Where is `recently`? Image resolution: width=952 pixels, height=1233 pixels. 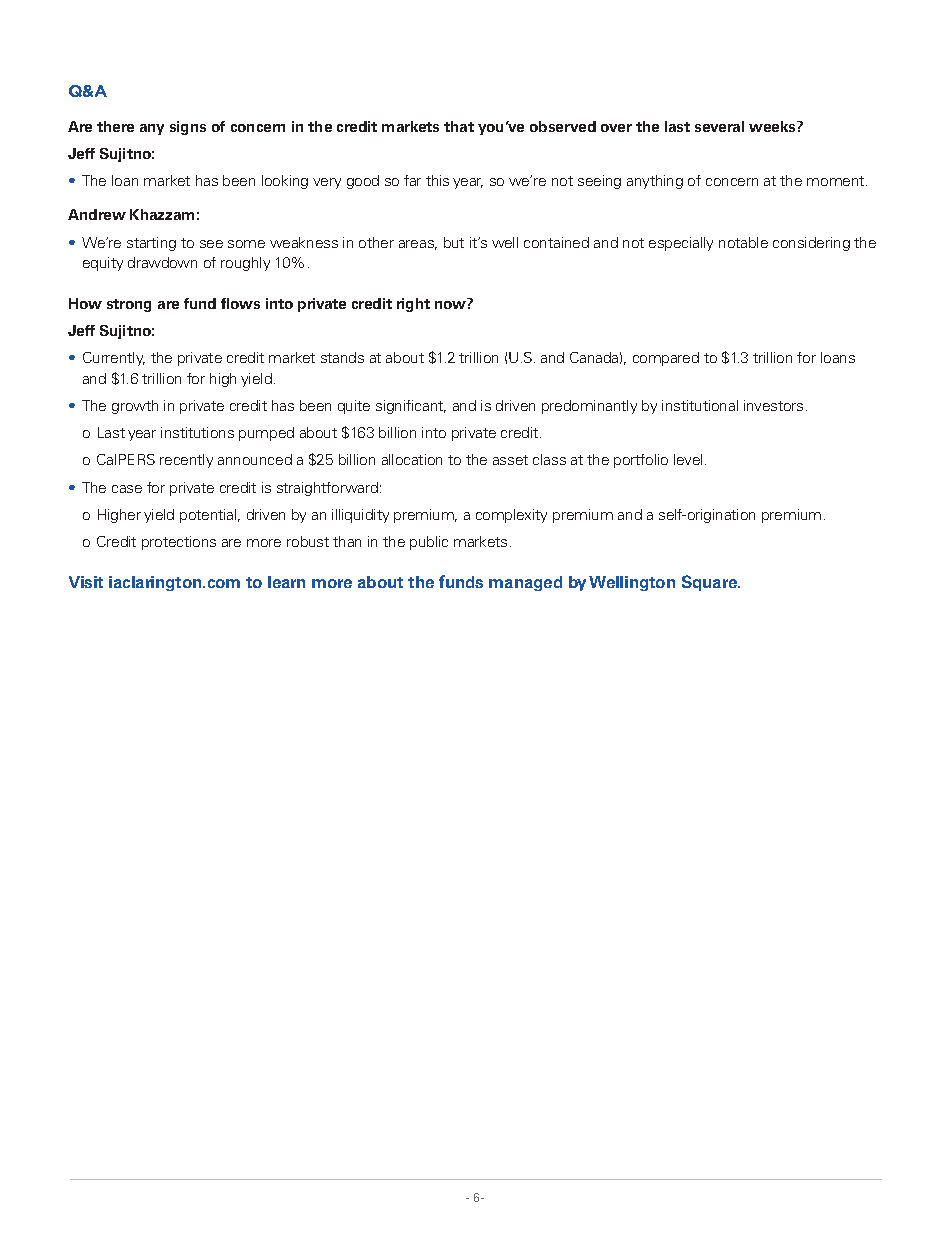
recently is located at coordinates (186, 461).
